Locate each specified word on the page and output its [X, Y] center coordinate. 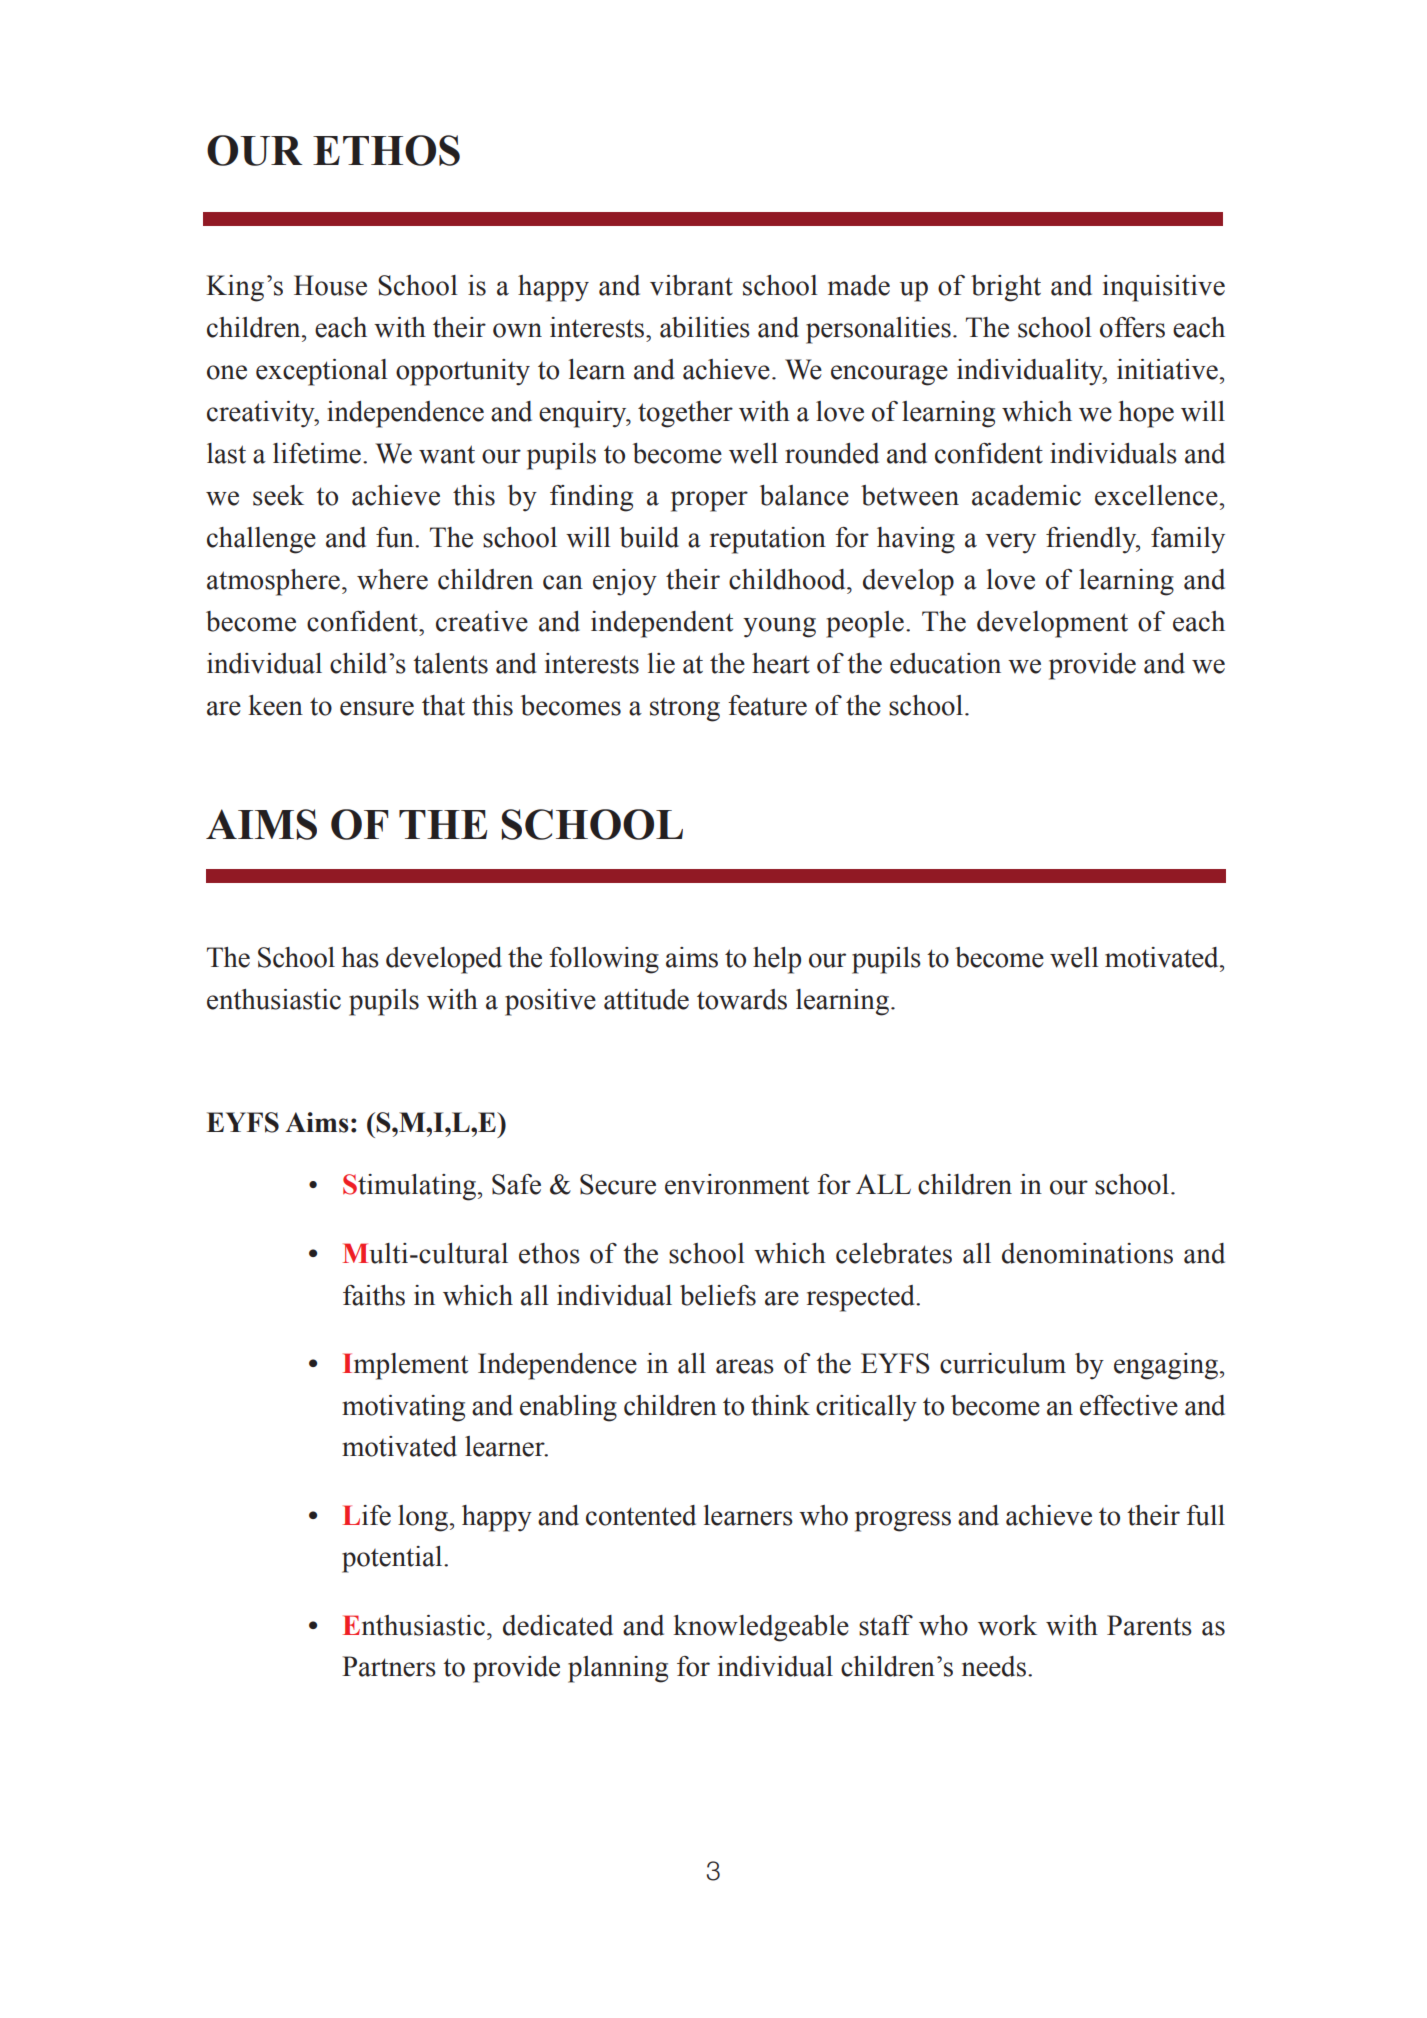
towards [742, 999]
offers [1132, 327]
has [360, 957]
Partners [389, 1666]
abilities [705, 327]
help [777, 960]
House [330, 285]
